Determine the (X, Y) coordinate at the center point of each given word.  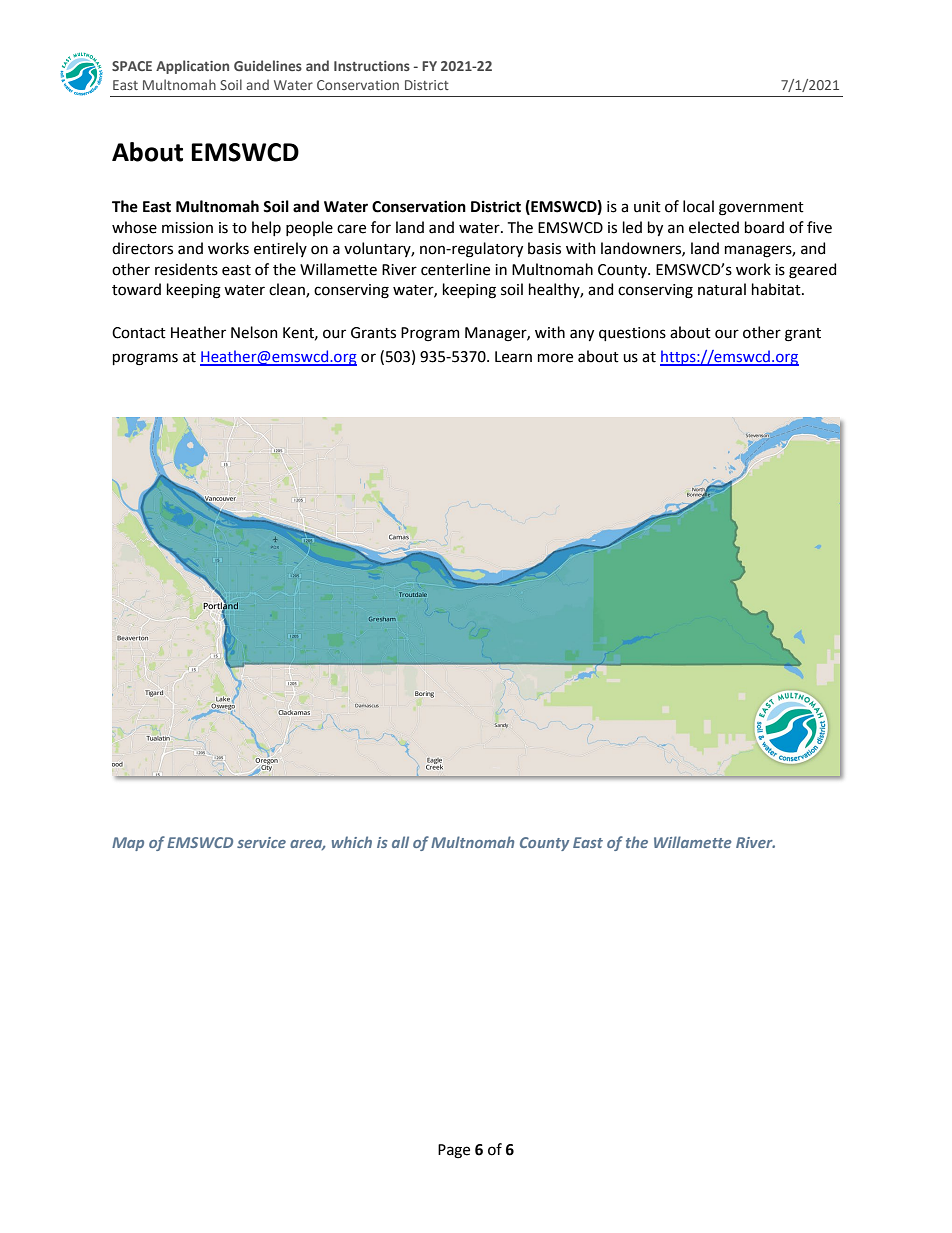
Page (454, 1151)
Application (192, 67)
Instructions (372, 66)
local (698, 206)
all (400, 842)
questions (632, 334)
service (261, 842)
